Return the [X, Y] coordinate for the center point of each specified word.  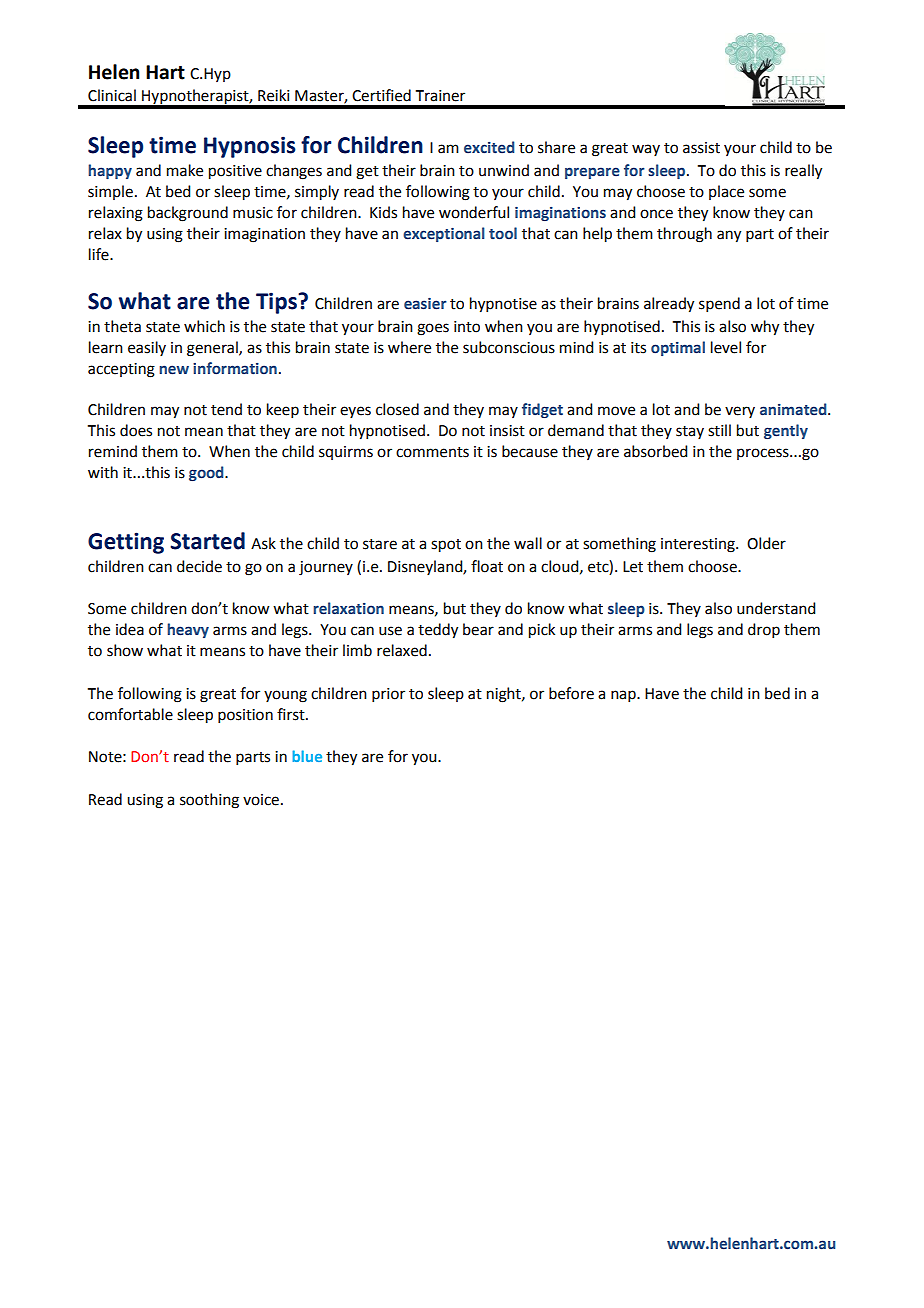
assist [701, 148]
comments [432, 452]
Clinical [112, 95]
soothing [209, 801]
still [719, 430]
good [207, 473]
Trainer [440, 96]
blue [307, 756]
